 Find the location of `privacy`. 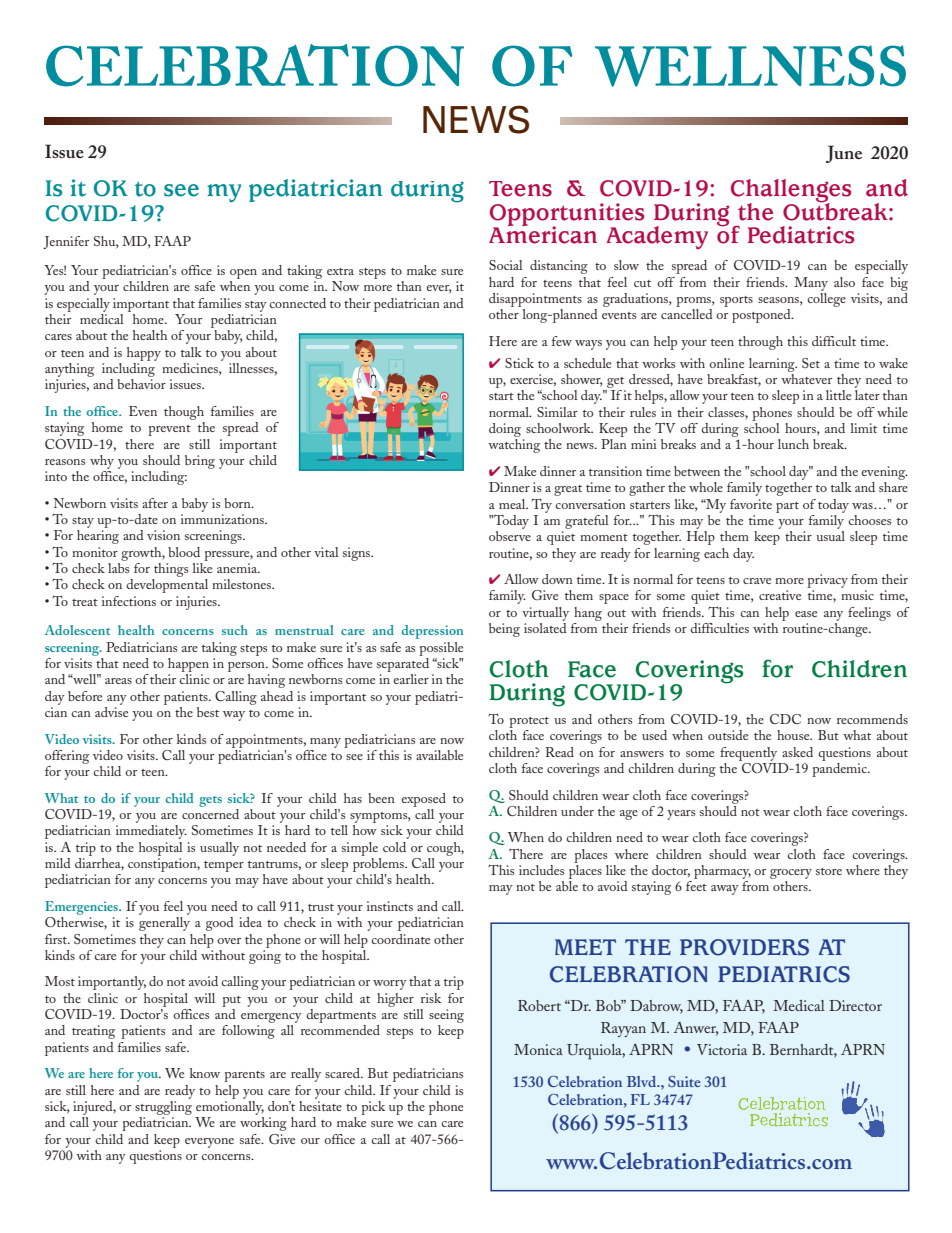

privacy is located at coordinates (827, 581).
